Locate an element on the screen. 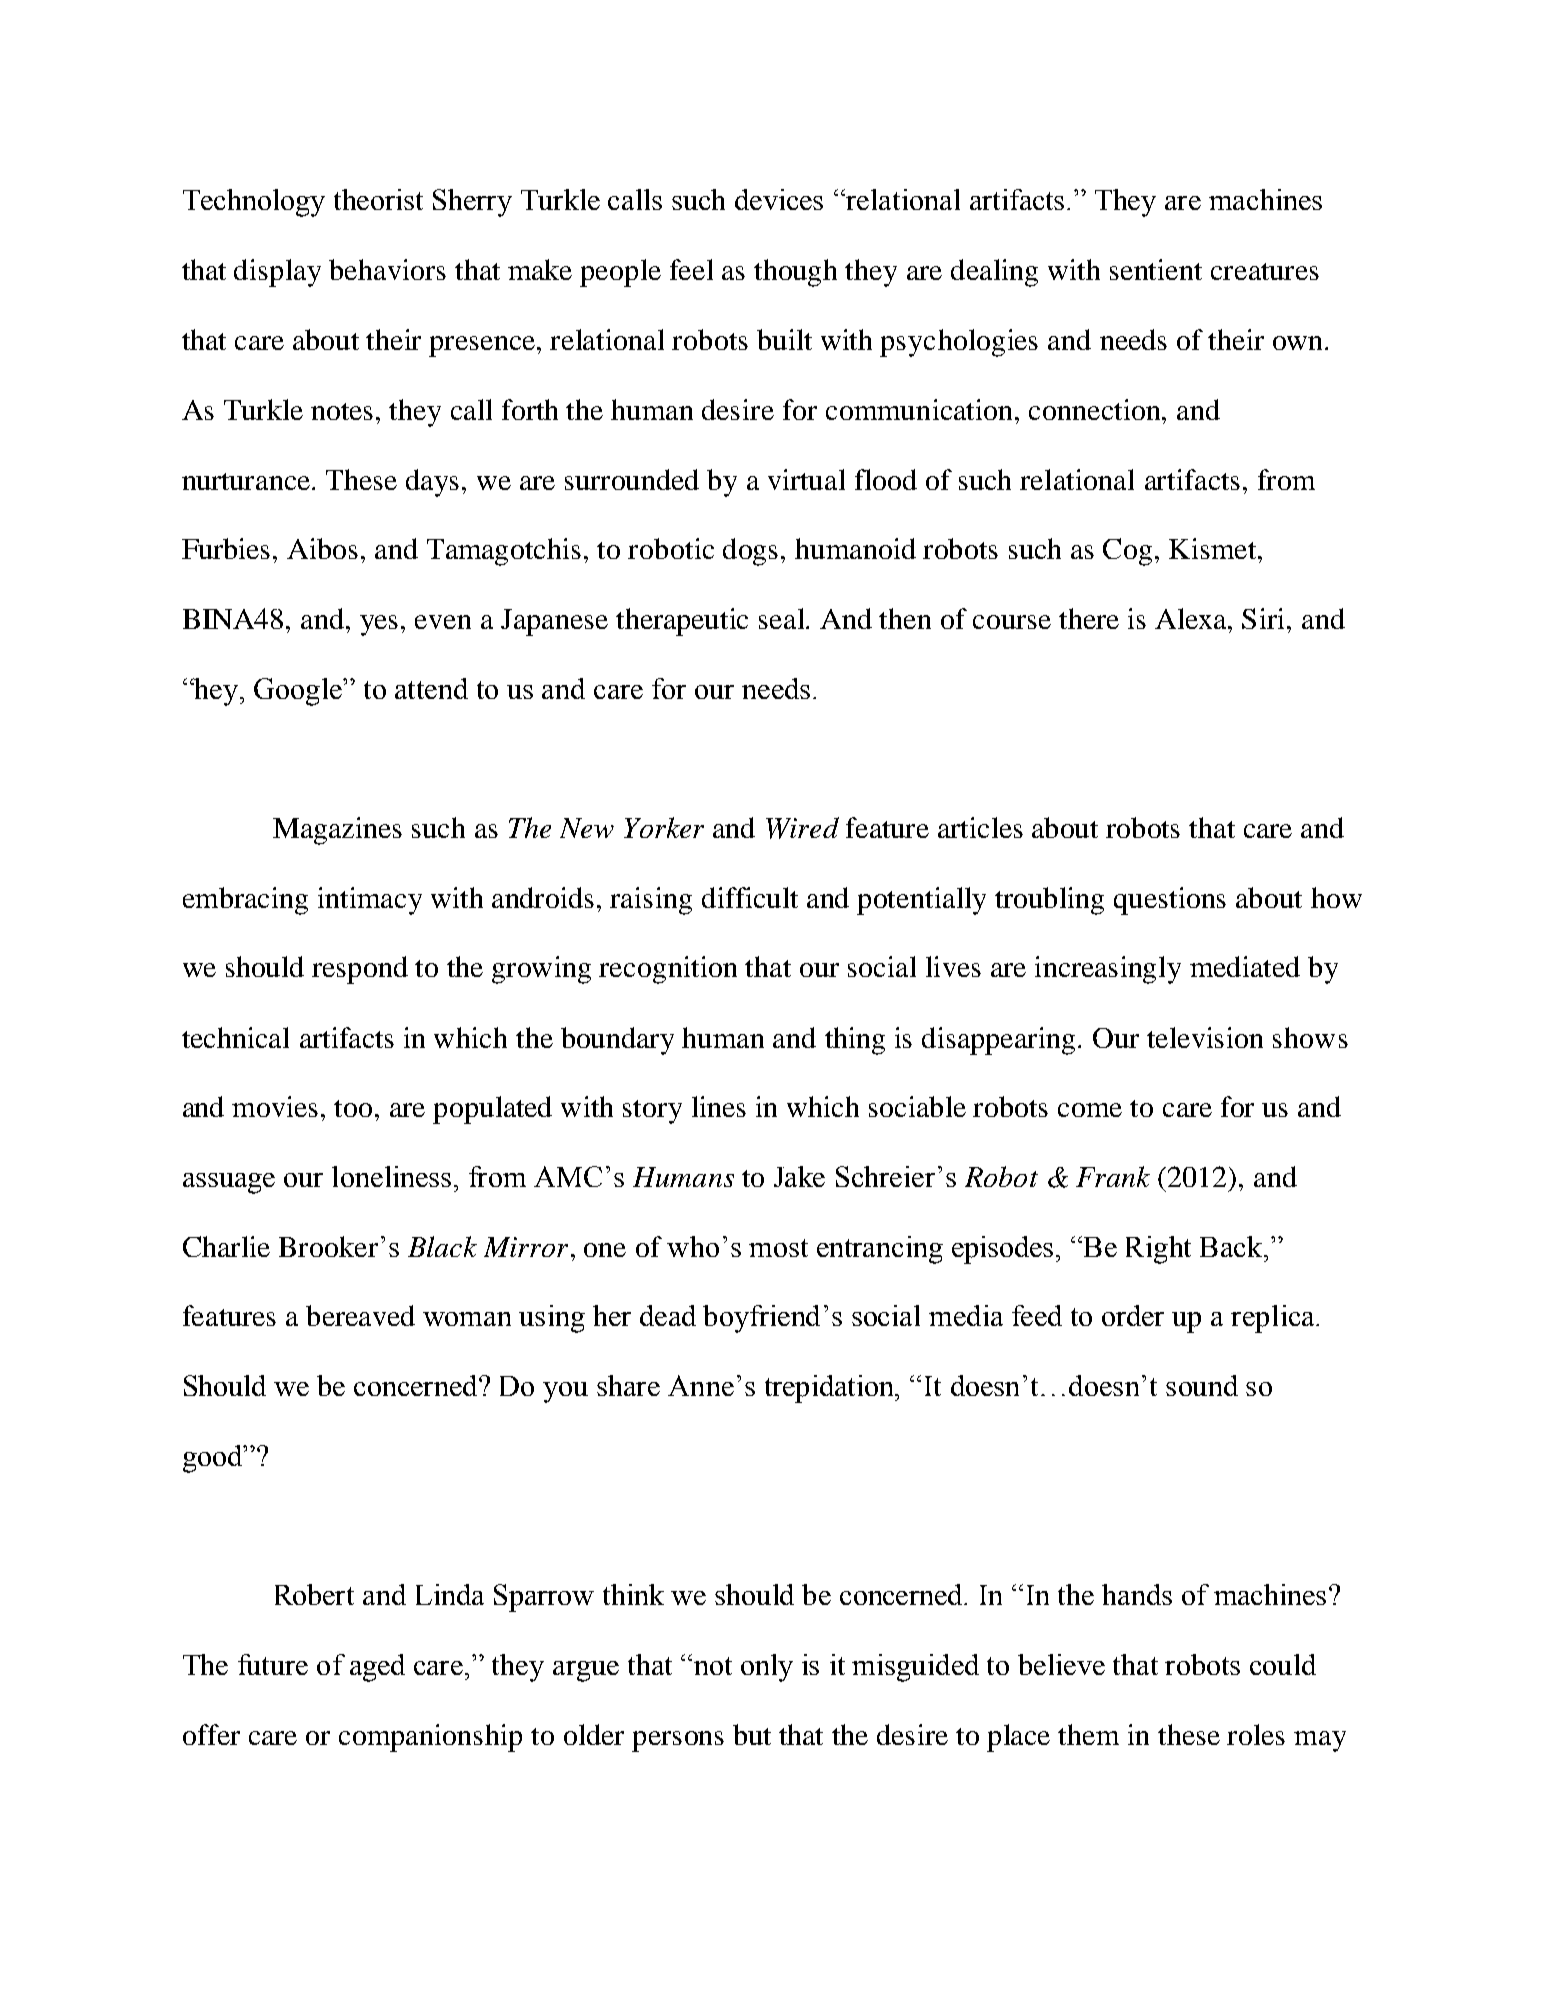 The image size is (1546, 2001). only is located at coordinates (767, 1668).
